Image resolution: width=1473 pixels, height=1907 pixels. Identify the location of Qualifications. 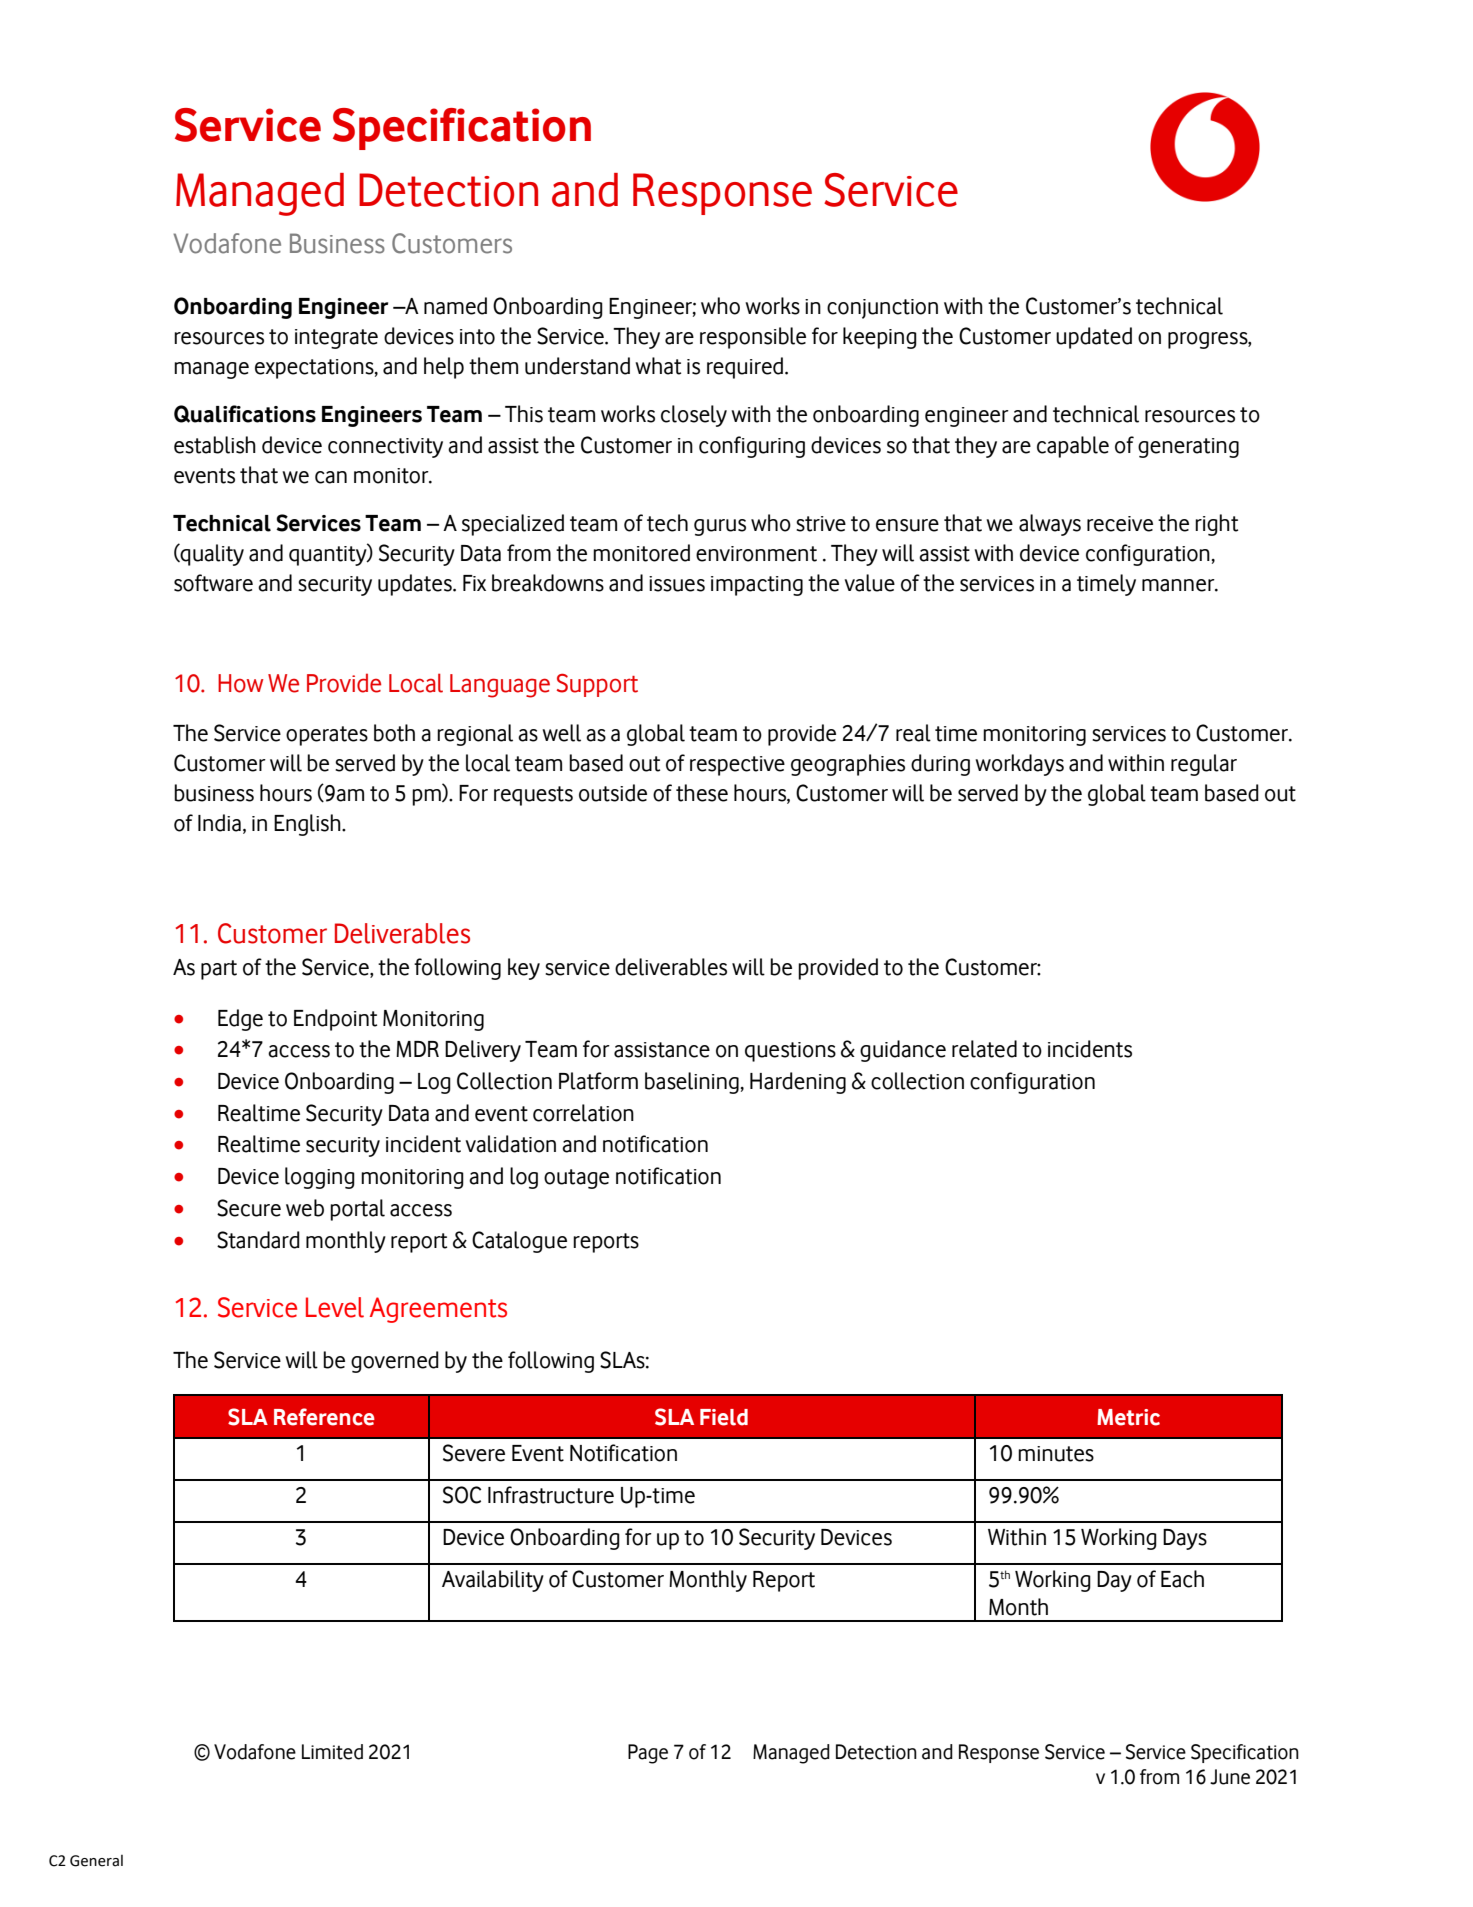
(245, 414).
